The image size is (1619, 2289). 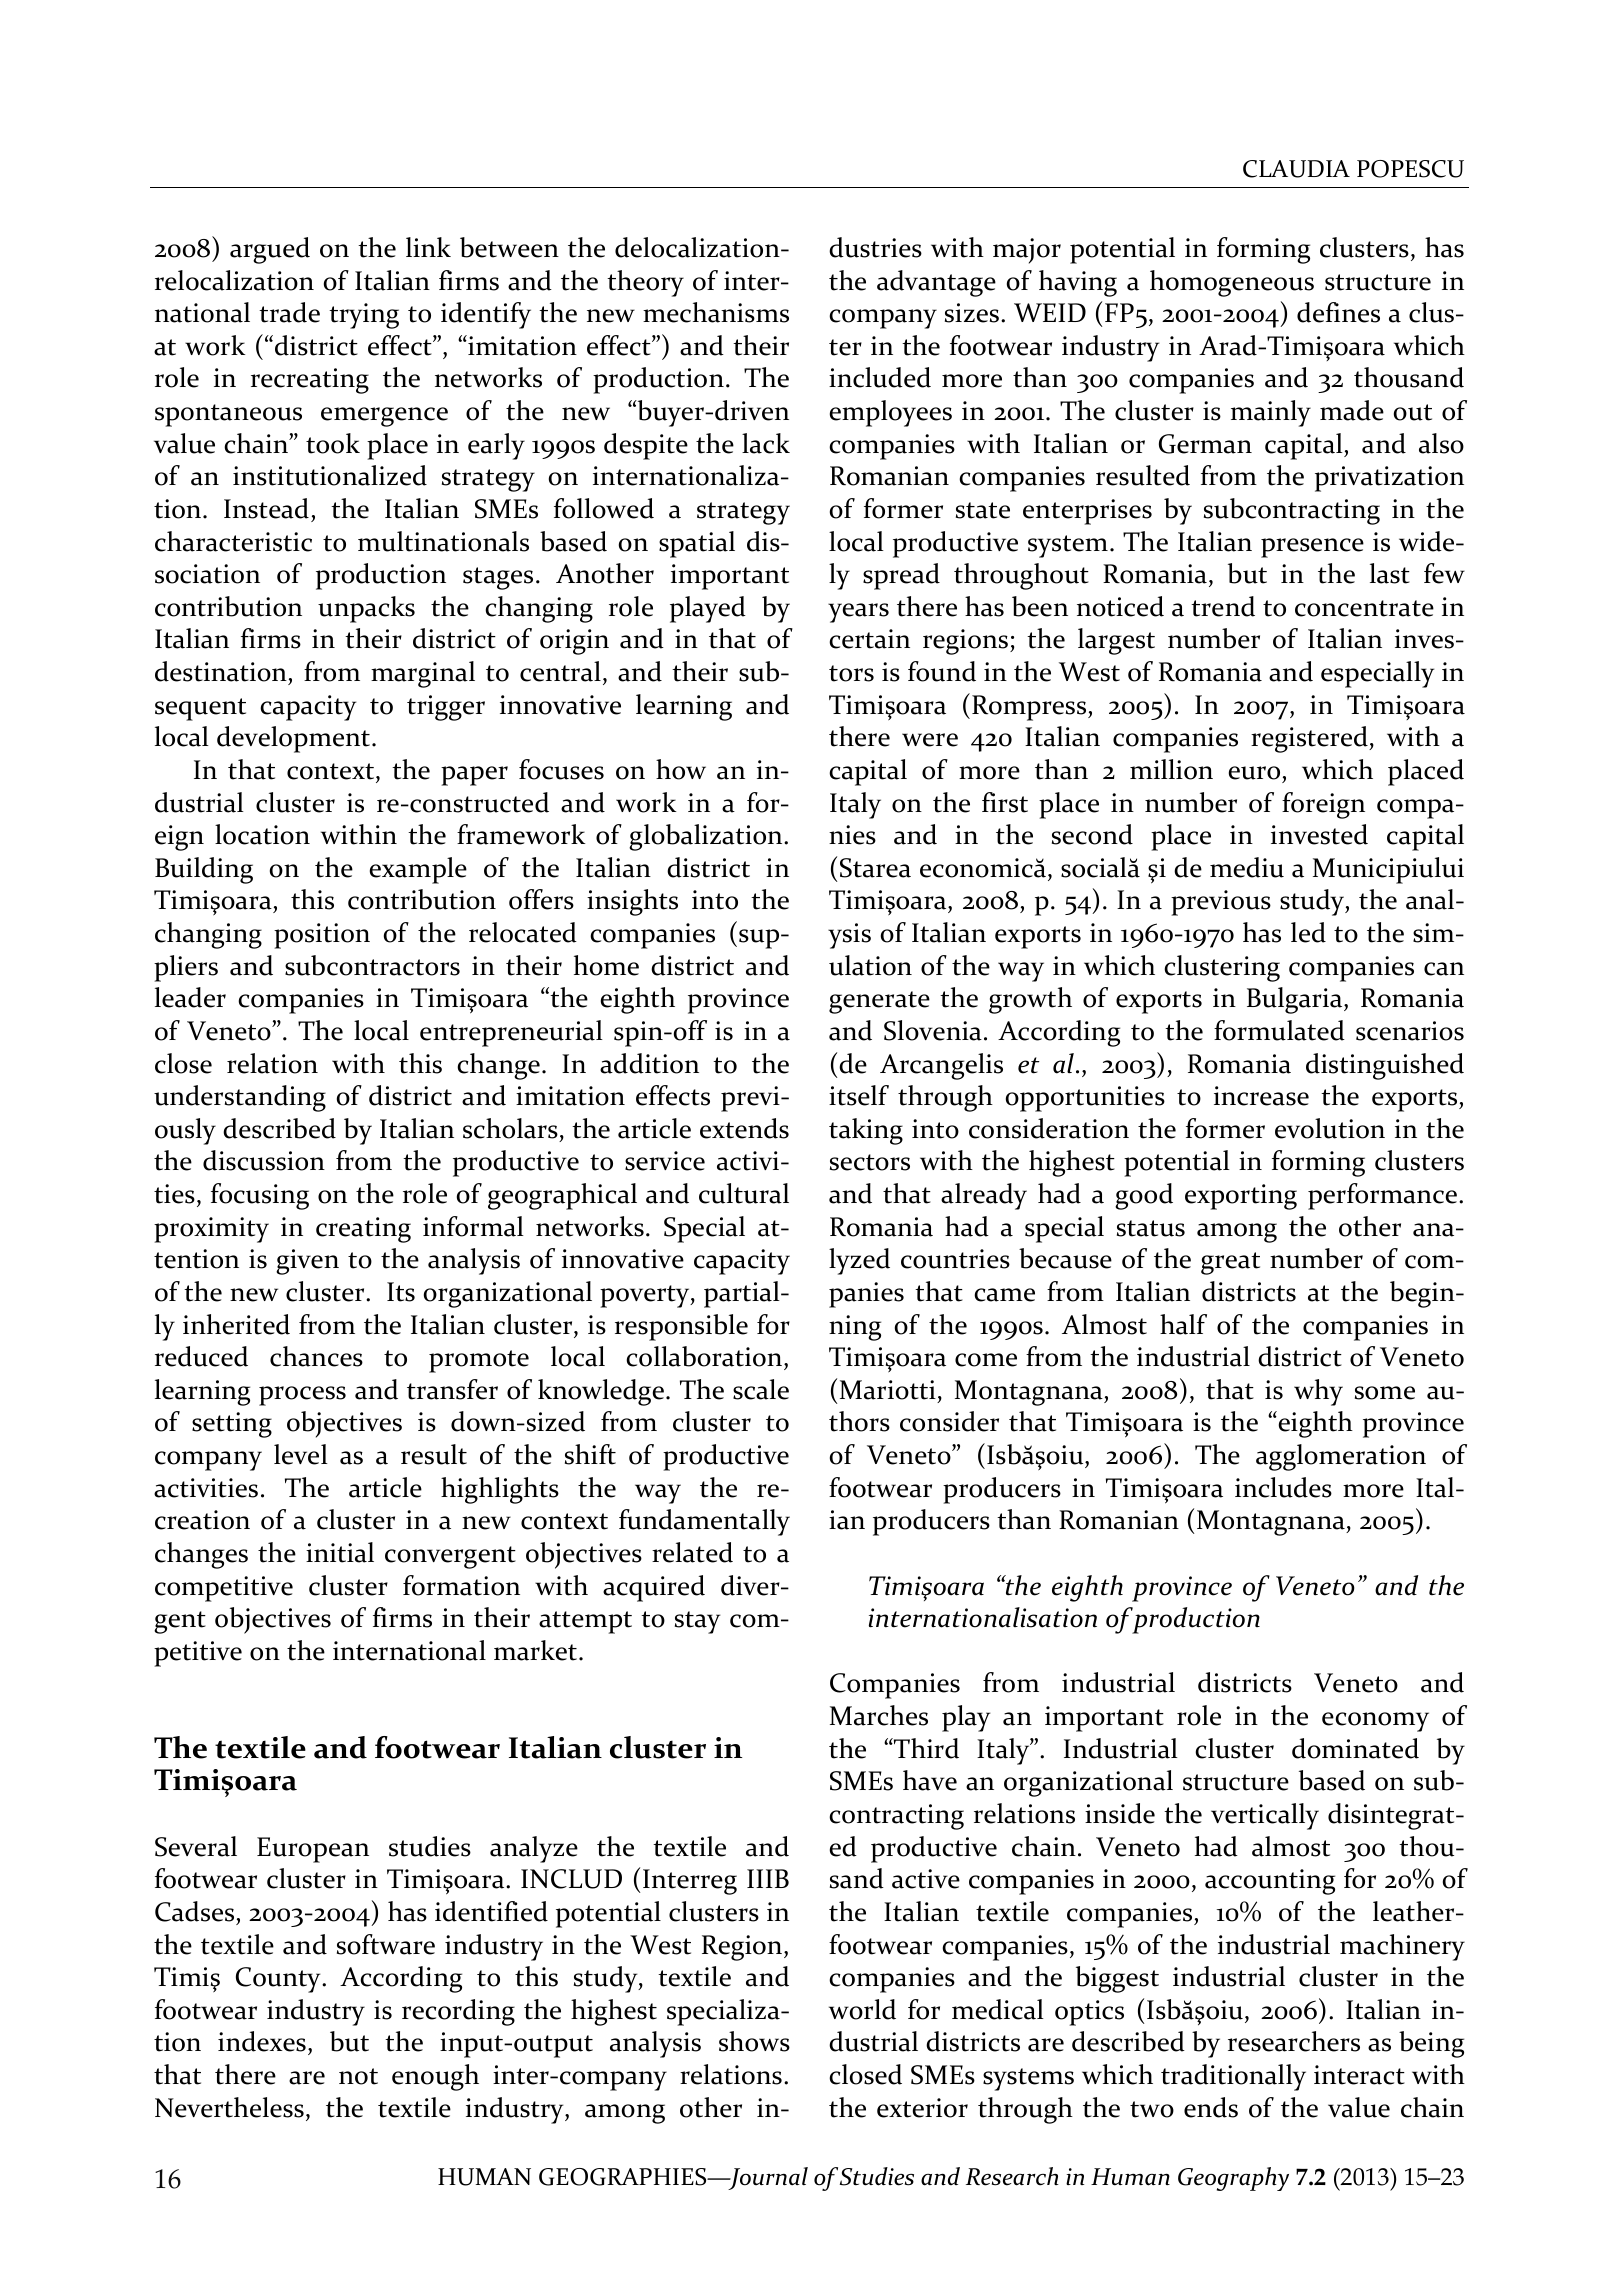 I want to click on unpacks, so click(x=366, y=609).
